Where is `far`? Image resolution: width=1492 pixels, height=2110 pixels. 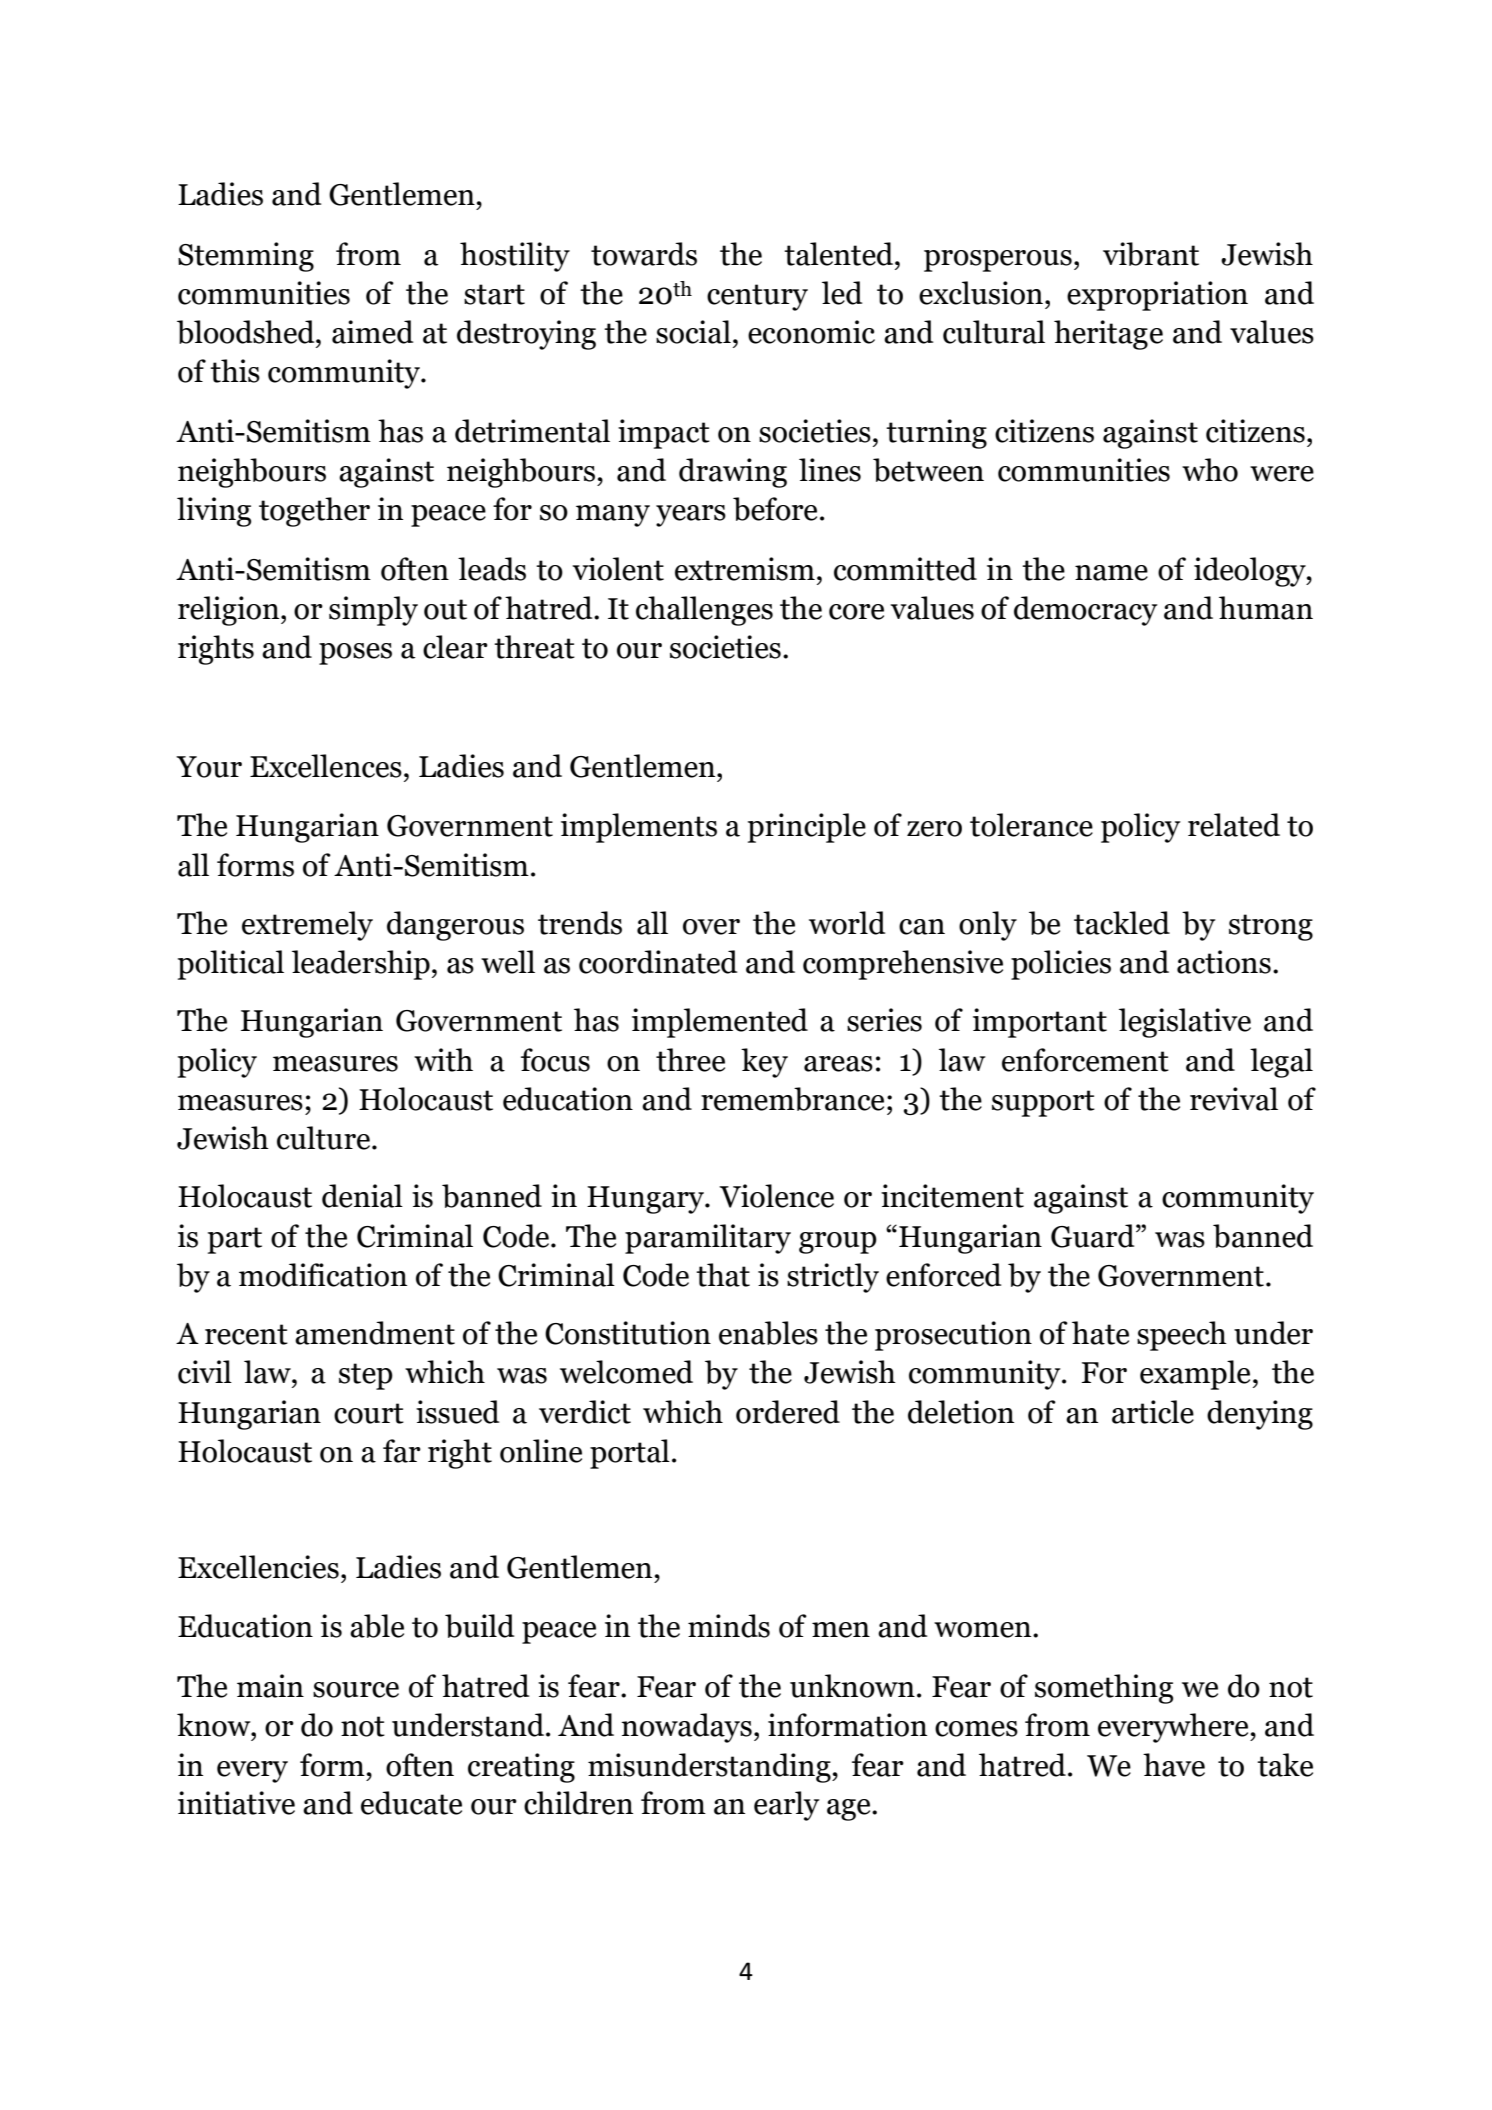
far is located at coordinates (402, 1451).
